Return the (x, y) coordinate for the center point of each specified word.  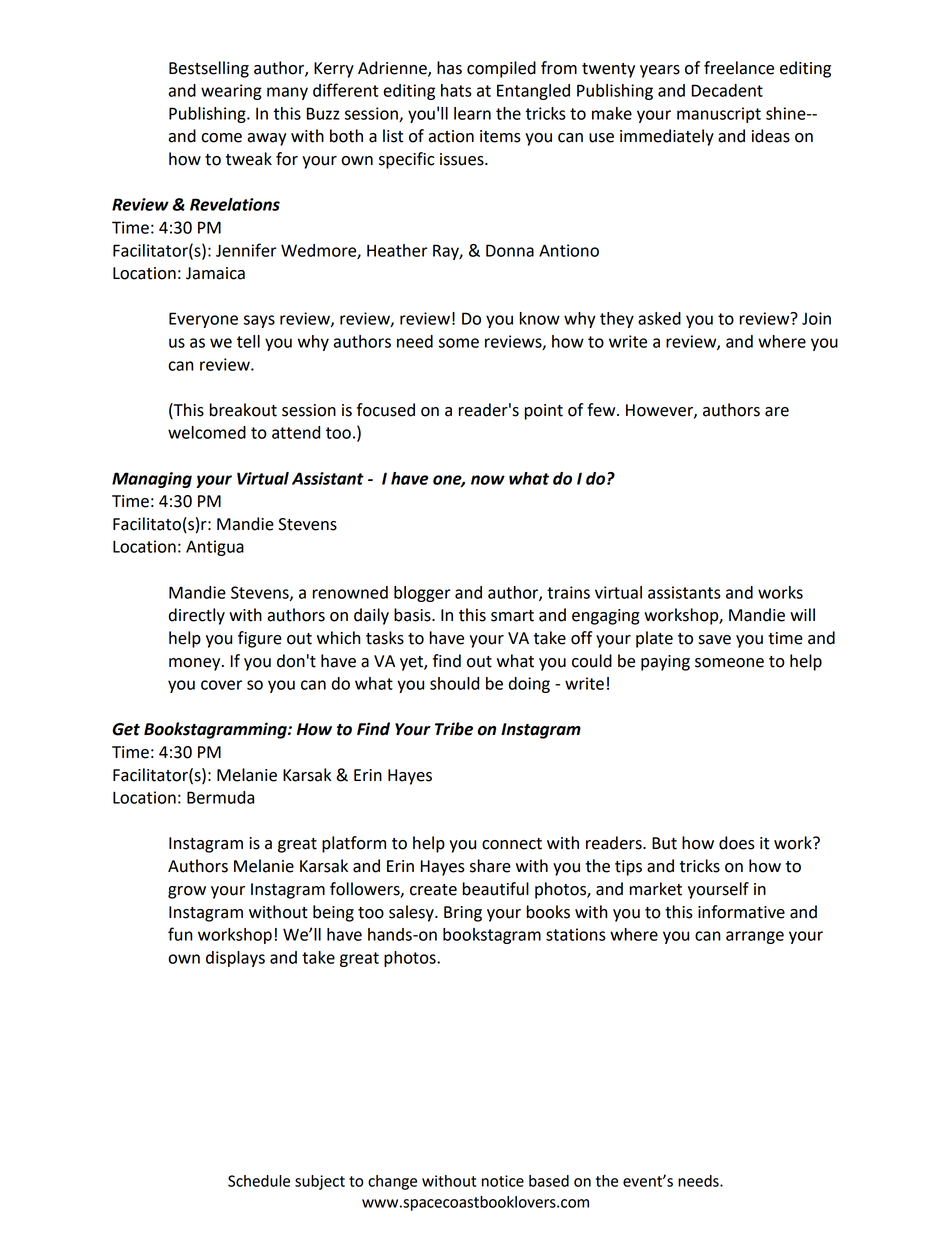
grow (187, 892)
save (714, 640)
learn (472, 113)
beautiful (496, 889)
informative (741, 912)
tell (248, 341)
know (540, 318)
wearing (231, 92)
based (549, 1181)
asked (659, 318)
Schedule (259, 1181)
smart (512, 616)
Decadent (727, 90)
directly (197, 616)
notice (503, 1181)
